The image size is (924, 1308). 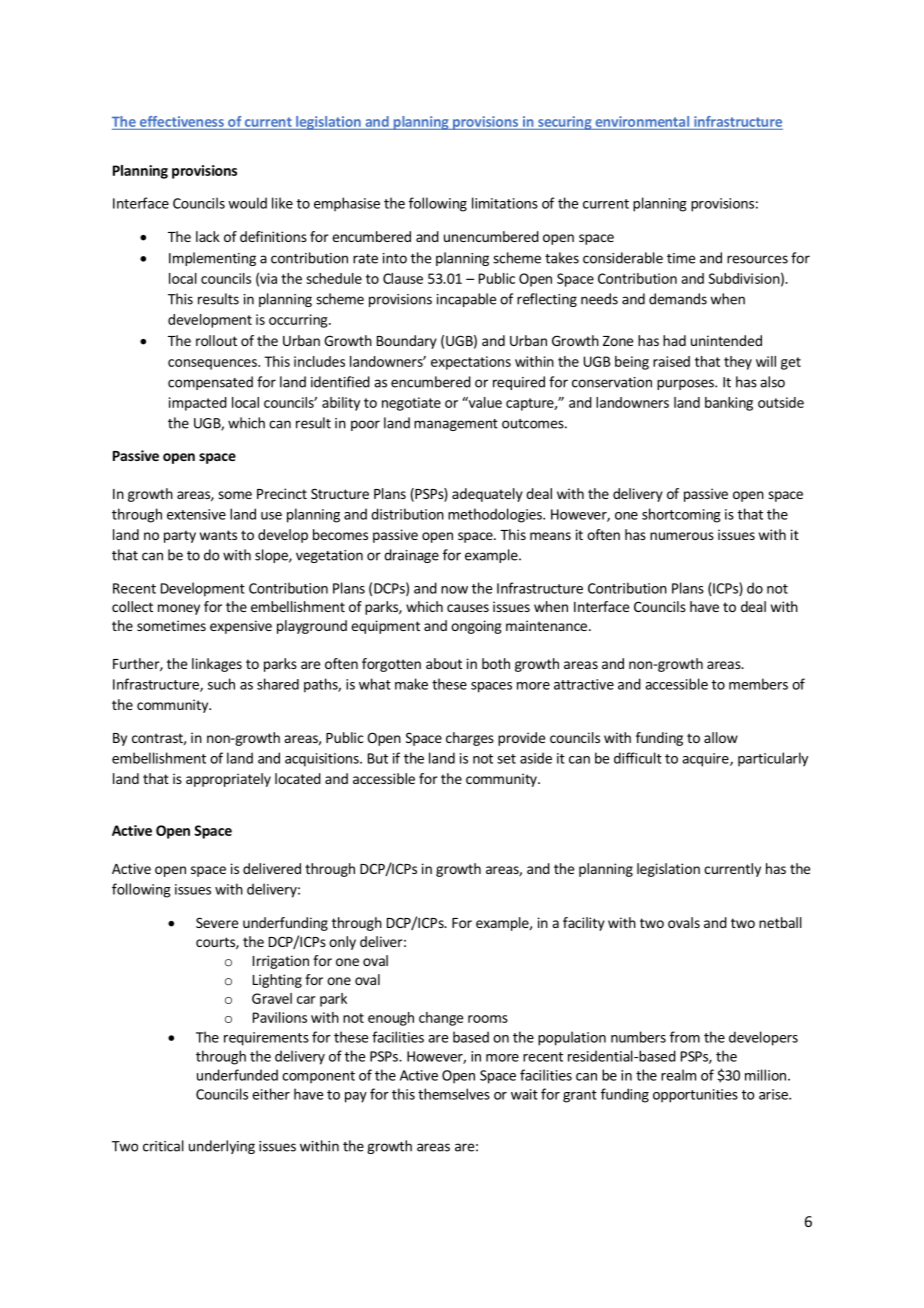 I want to click on effectiveness, so click(x=182, y=121).
